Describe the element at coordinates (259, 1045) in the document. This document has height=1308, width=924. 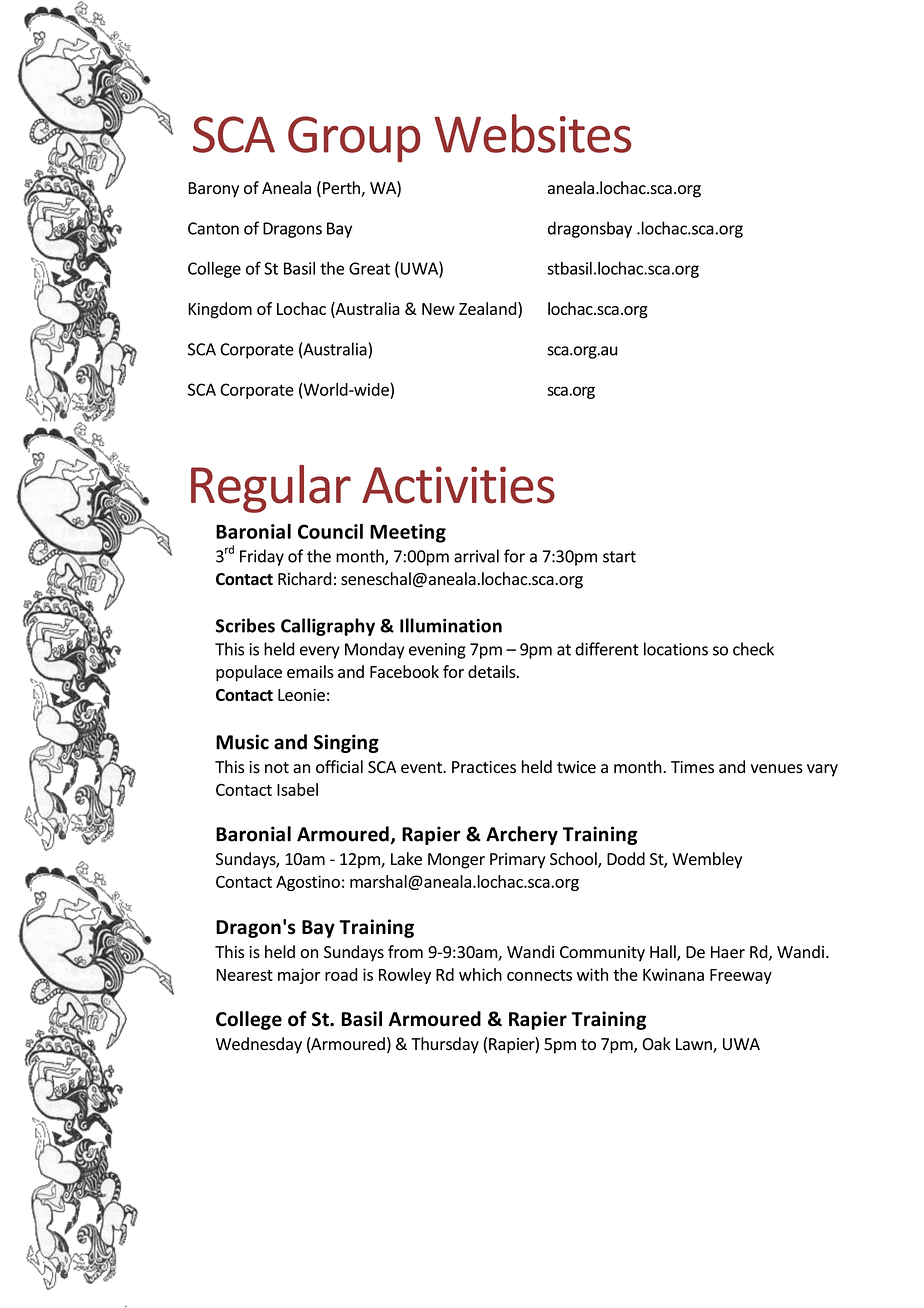
I see `Wednesday` at that location.
